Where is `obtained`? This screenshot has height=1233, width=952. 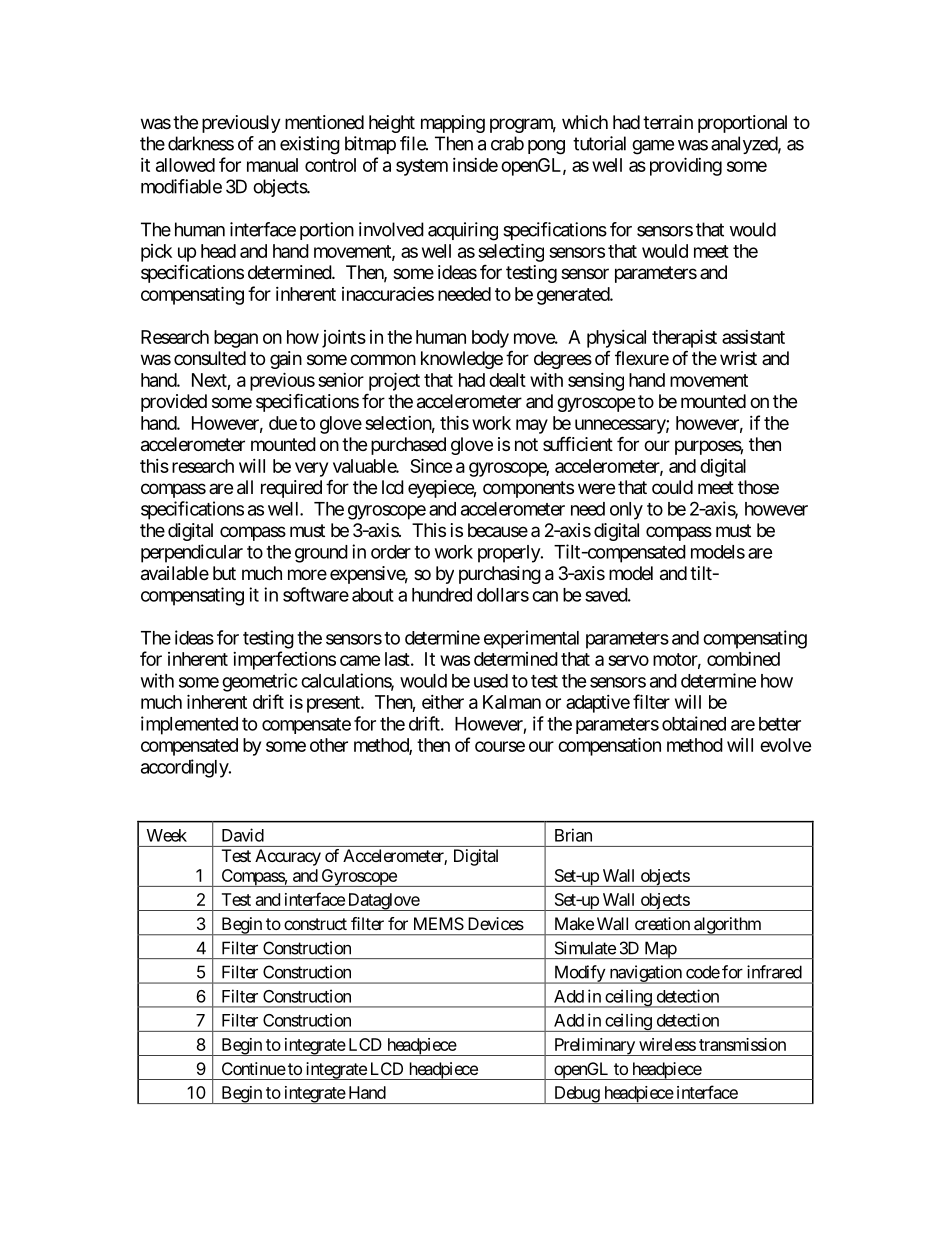
obtained is located at coordinates (694, 723).
